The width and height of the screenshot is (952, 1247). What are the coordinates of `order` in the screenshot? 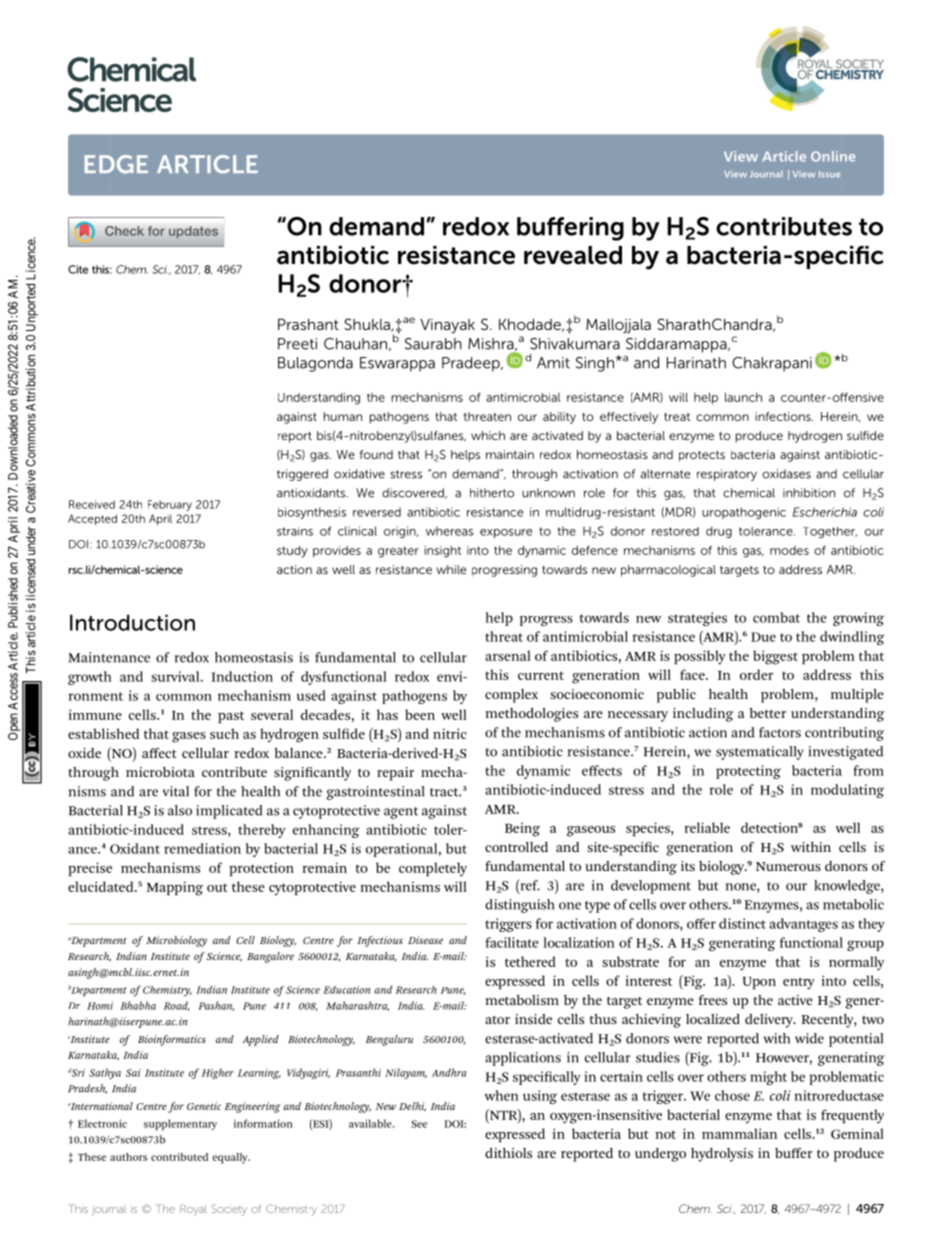 It's located at (756, 674).
